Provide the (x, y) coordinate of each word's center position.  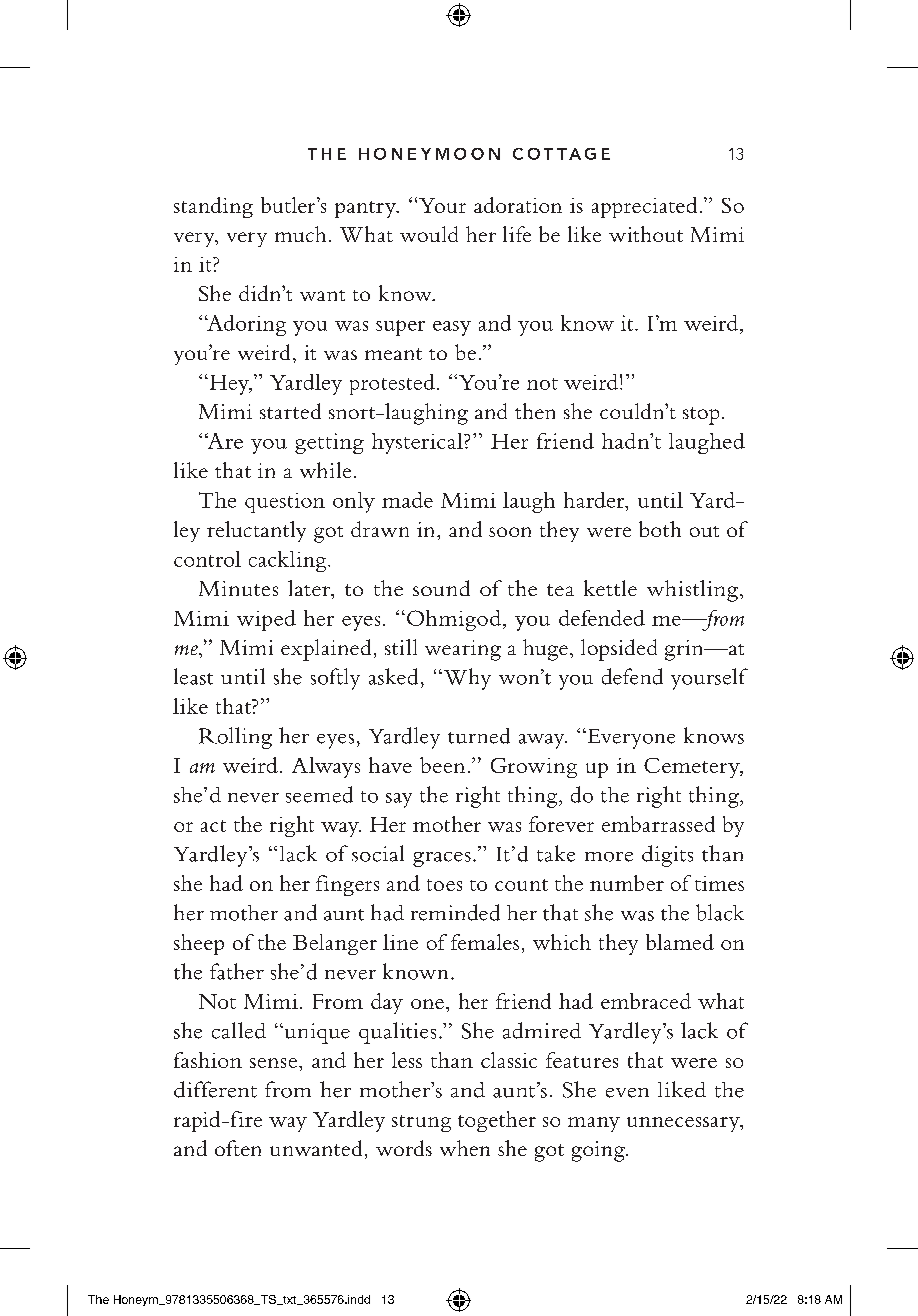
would (429, 234)
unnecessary (684, 1124)
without (646, 234)
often (238, 1148)
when (465, 1148)
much (300, 234)
